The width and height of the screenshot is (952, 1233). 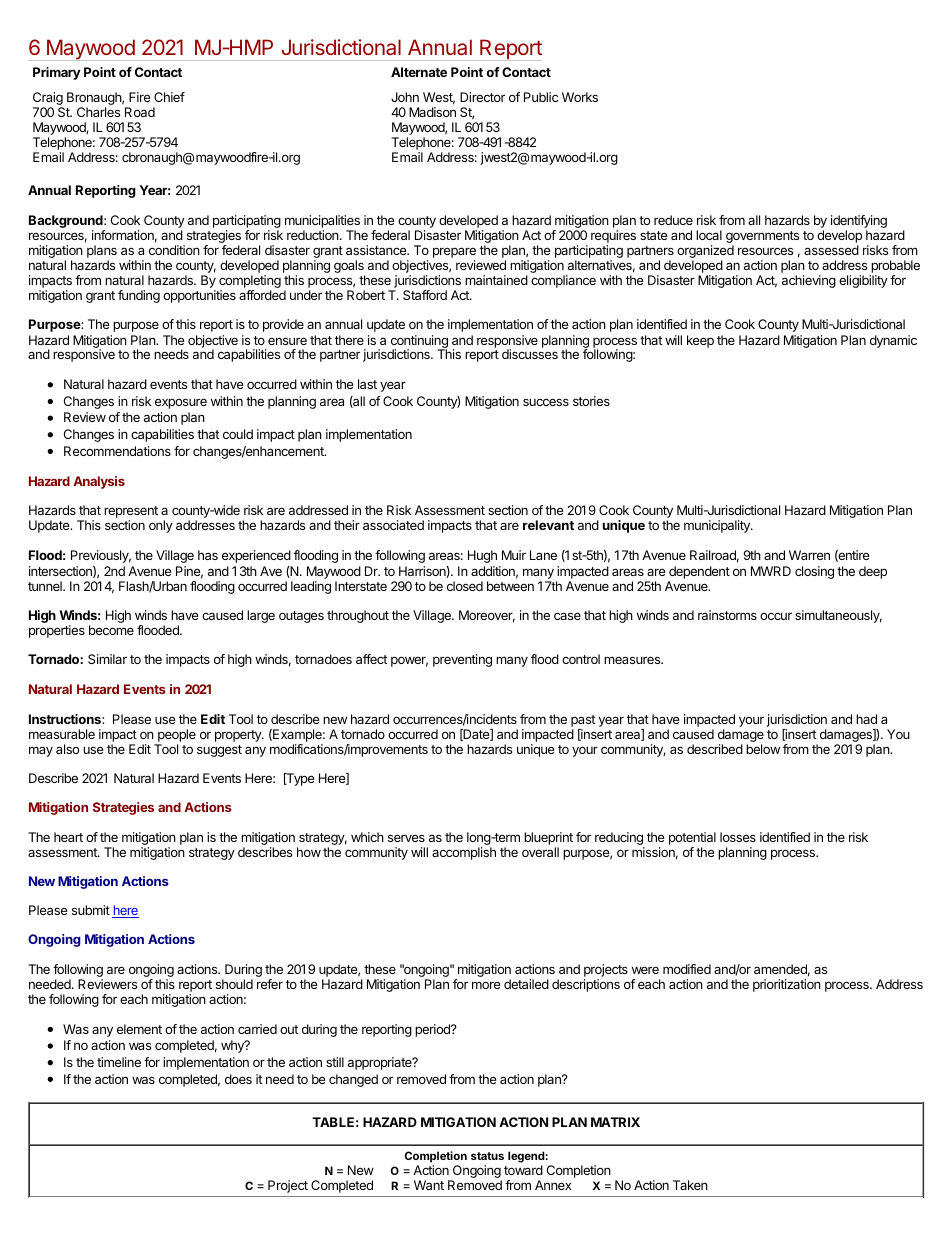 What do you see at coordinates (169, 97) in the screenshot?
I see `Chief` at bounding box center [169, 97].
